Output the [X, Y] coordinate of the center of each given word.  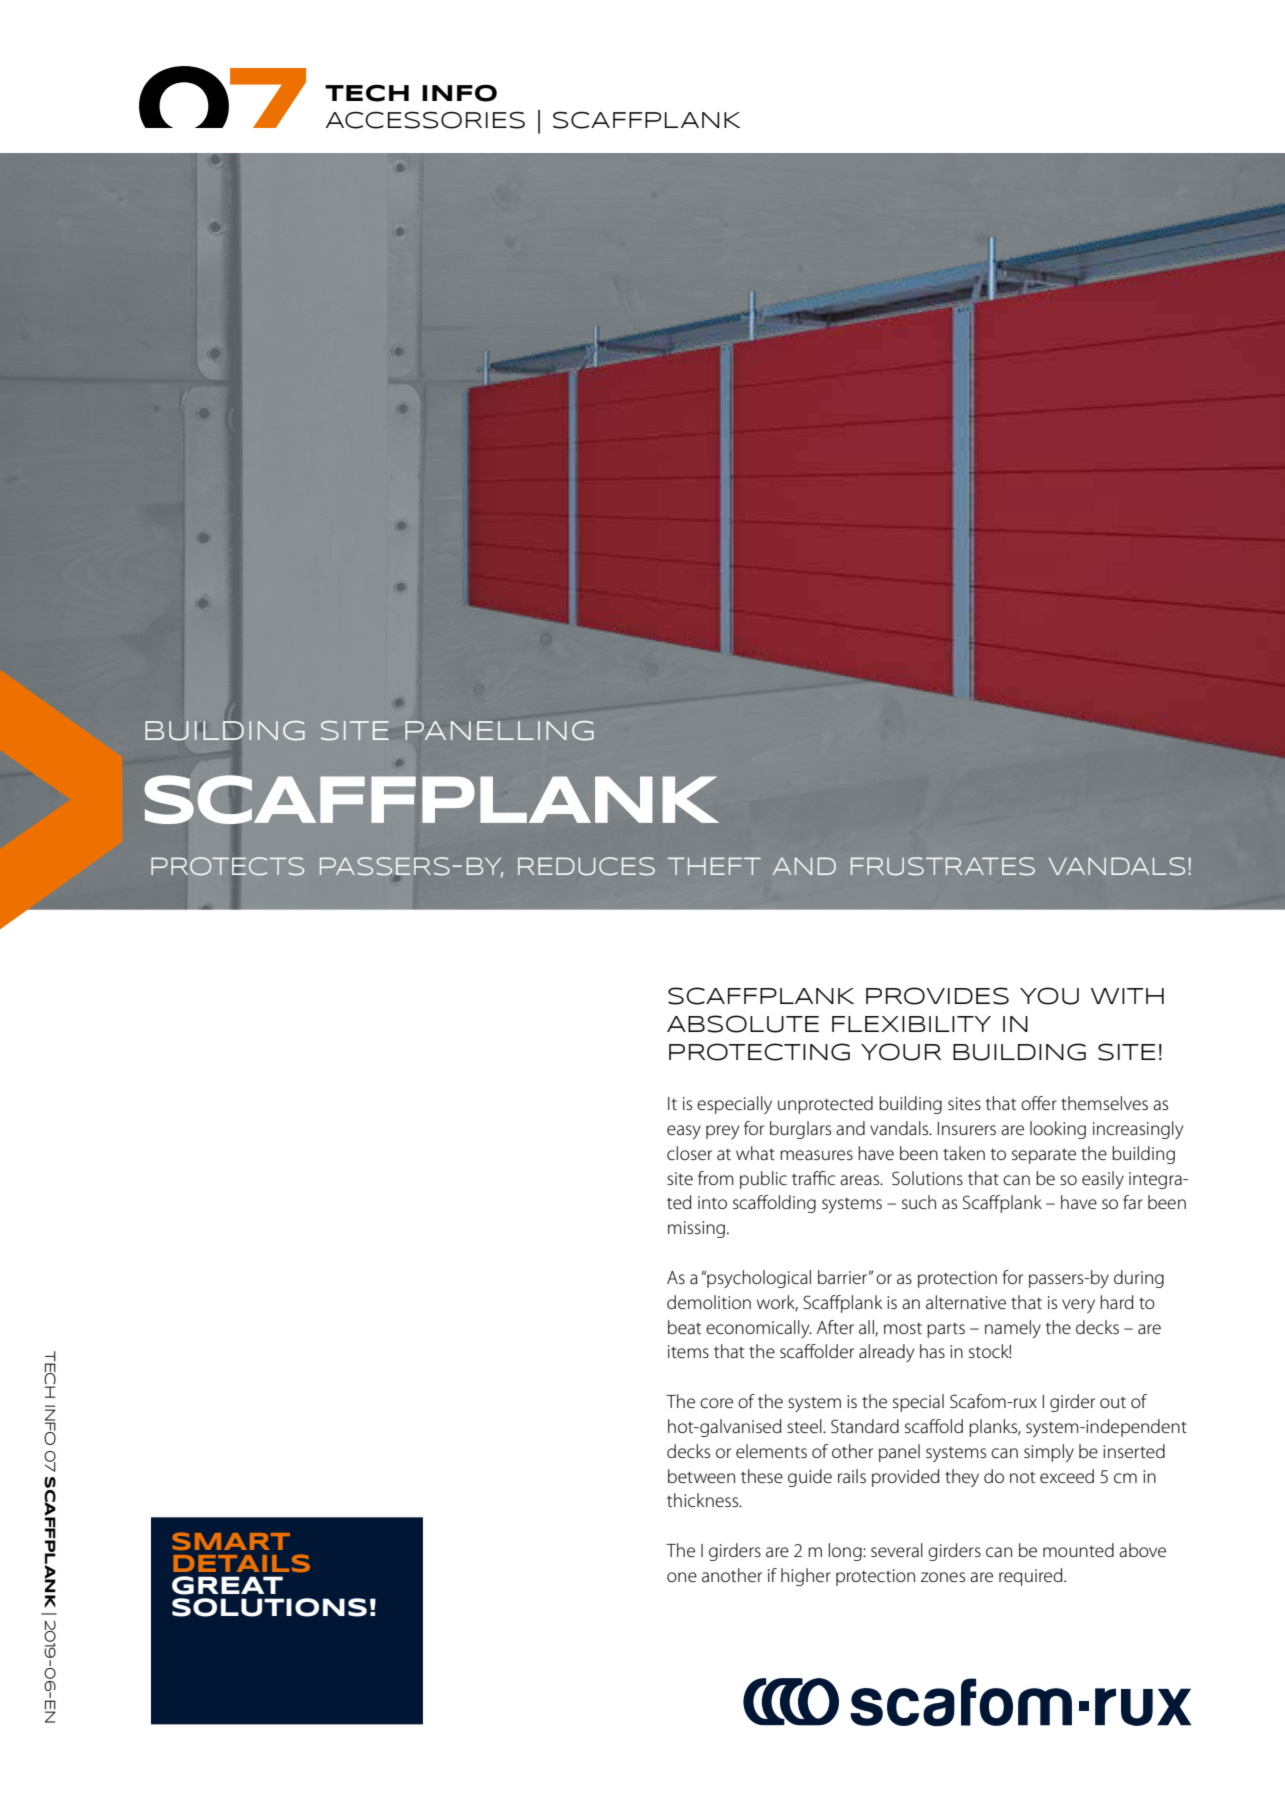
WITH [1127, 996]
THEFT [714, 866]
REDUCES [586, 866]
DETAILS [241, 1563]
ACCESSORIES [425, 120]
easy [684, 1132]
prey [722, 1132]
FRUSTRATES [943, 866]
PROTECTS [227, 866]
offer [1039, 1103]
